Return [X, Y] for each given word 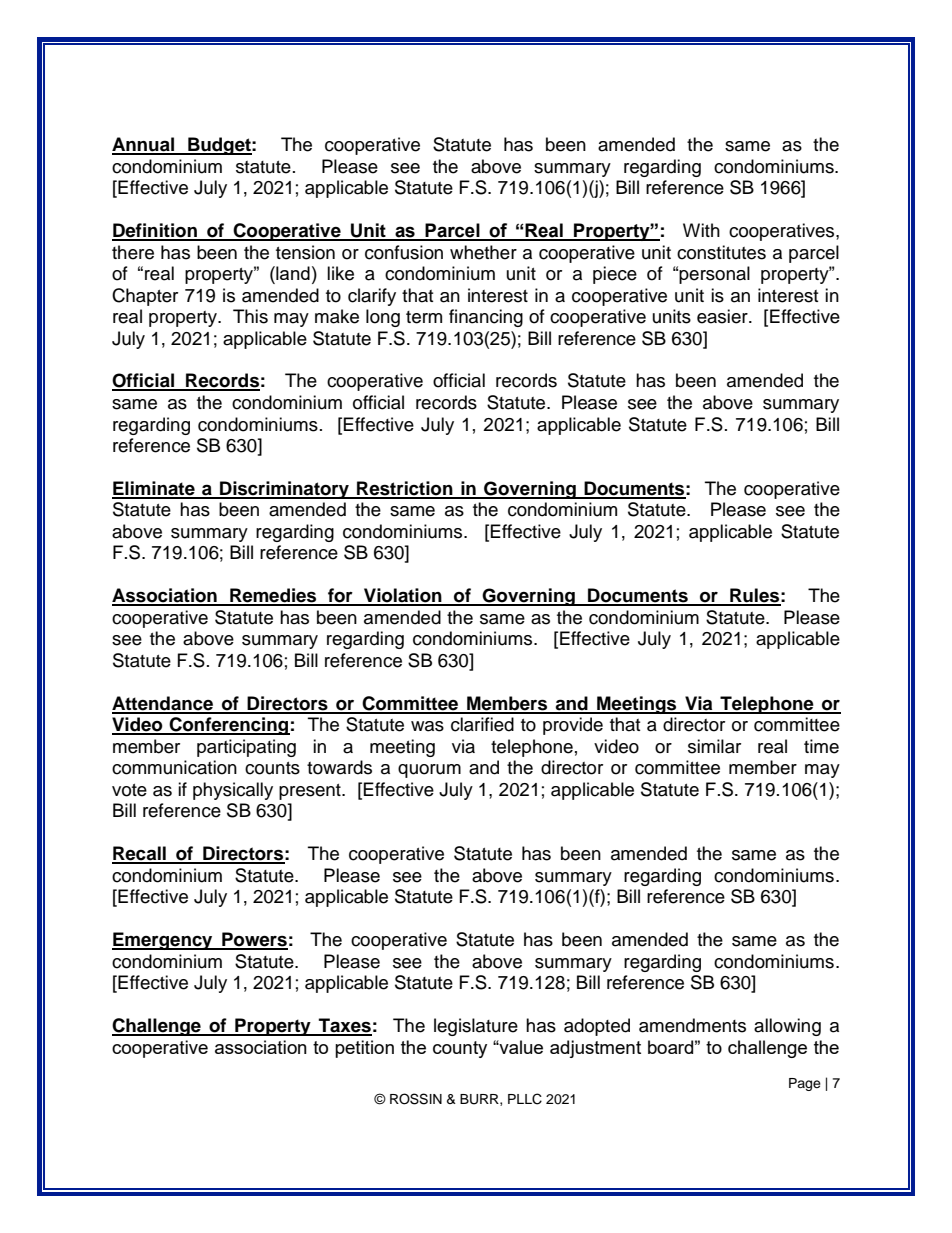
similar [714, 746]
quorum [429, 771]
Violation [403, 596]
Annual [144, 145]
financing [486, 318]
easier [723, 316]
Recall [140, 854]
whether [483, 252]
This [250, 316]
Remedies [273, 596]
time [821, 746]
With [701, 230]
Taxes [344, 1026]
